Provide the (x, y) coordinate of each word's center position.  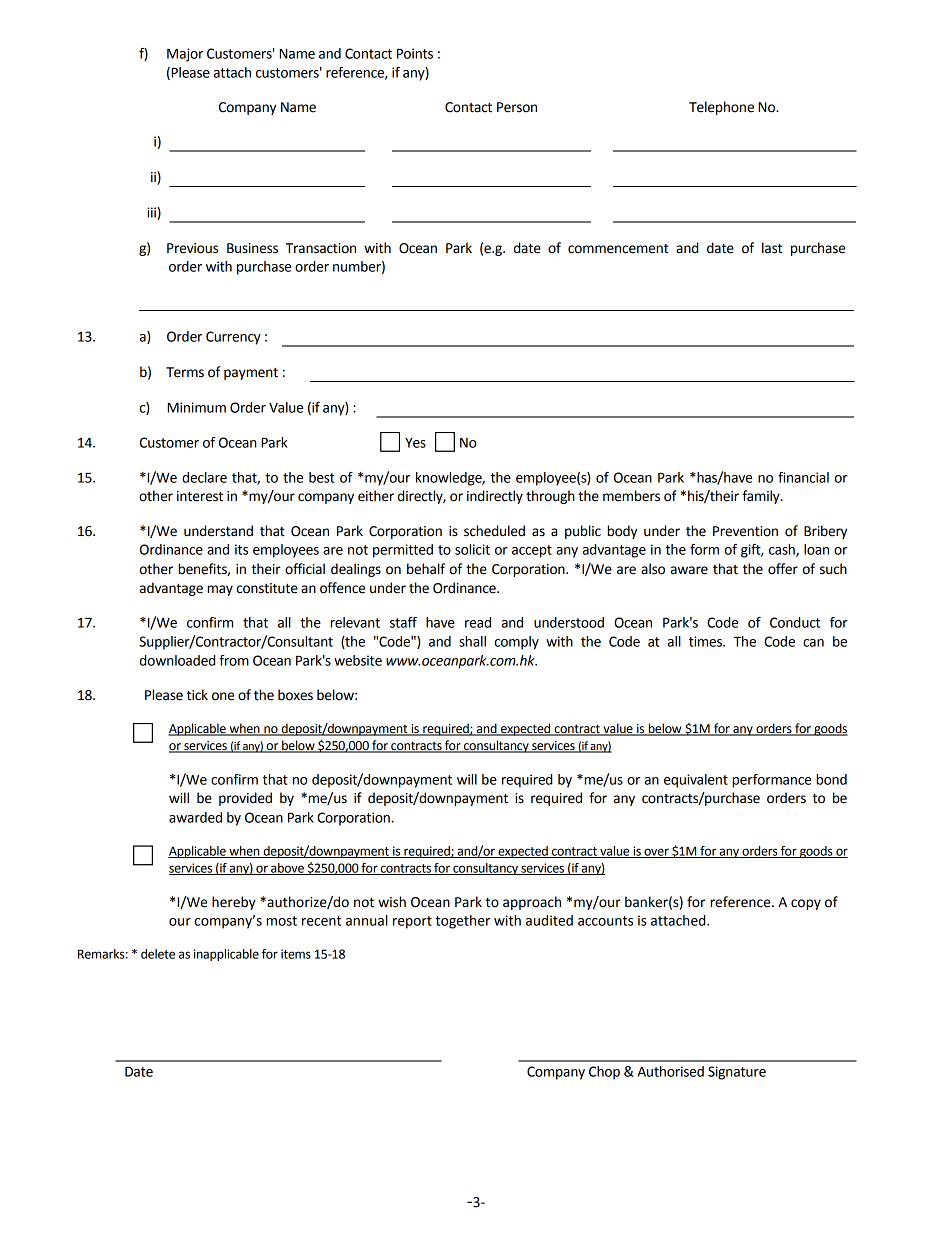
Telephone (721, 108)
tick (197, 695)
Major (185, 55)
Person (517, 107)
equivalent (696, 781)
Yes (415, 443)
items (296, 954)
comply (517, 643)
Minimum (196, 407)
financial (803, 477)
